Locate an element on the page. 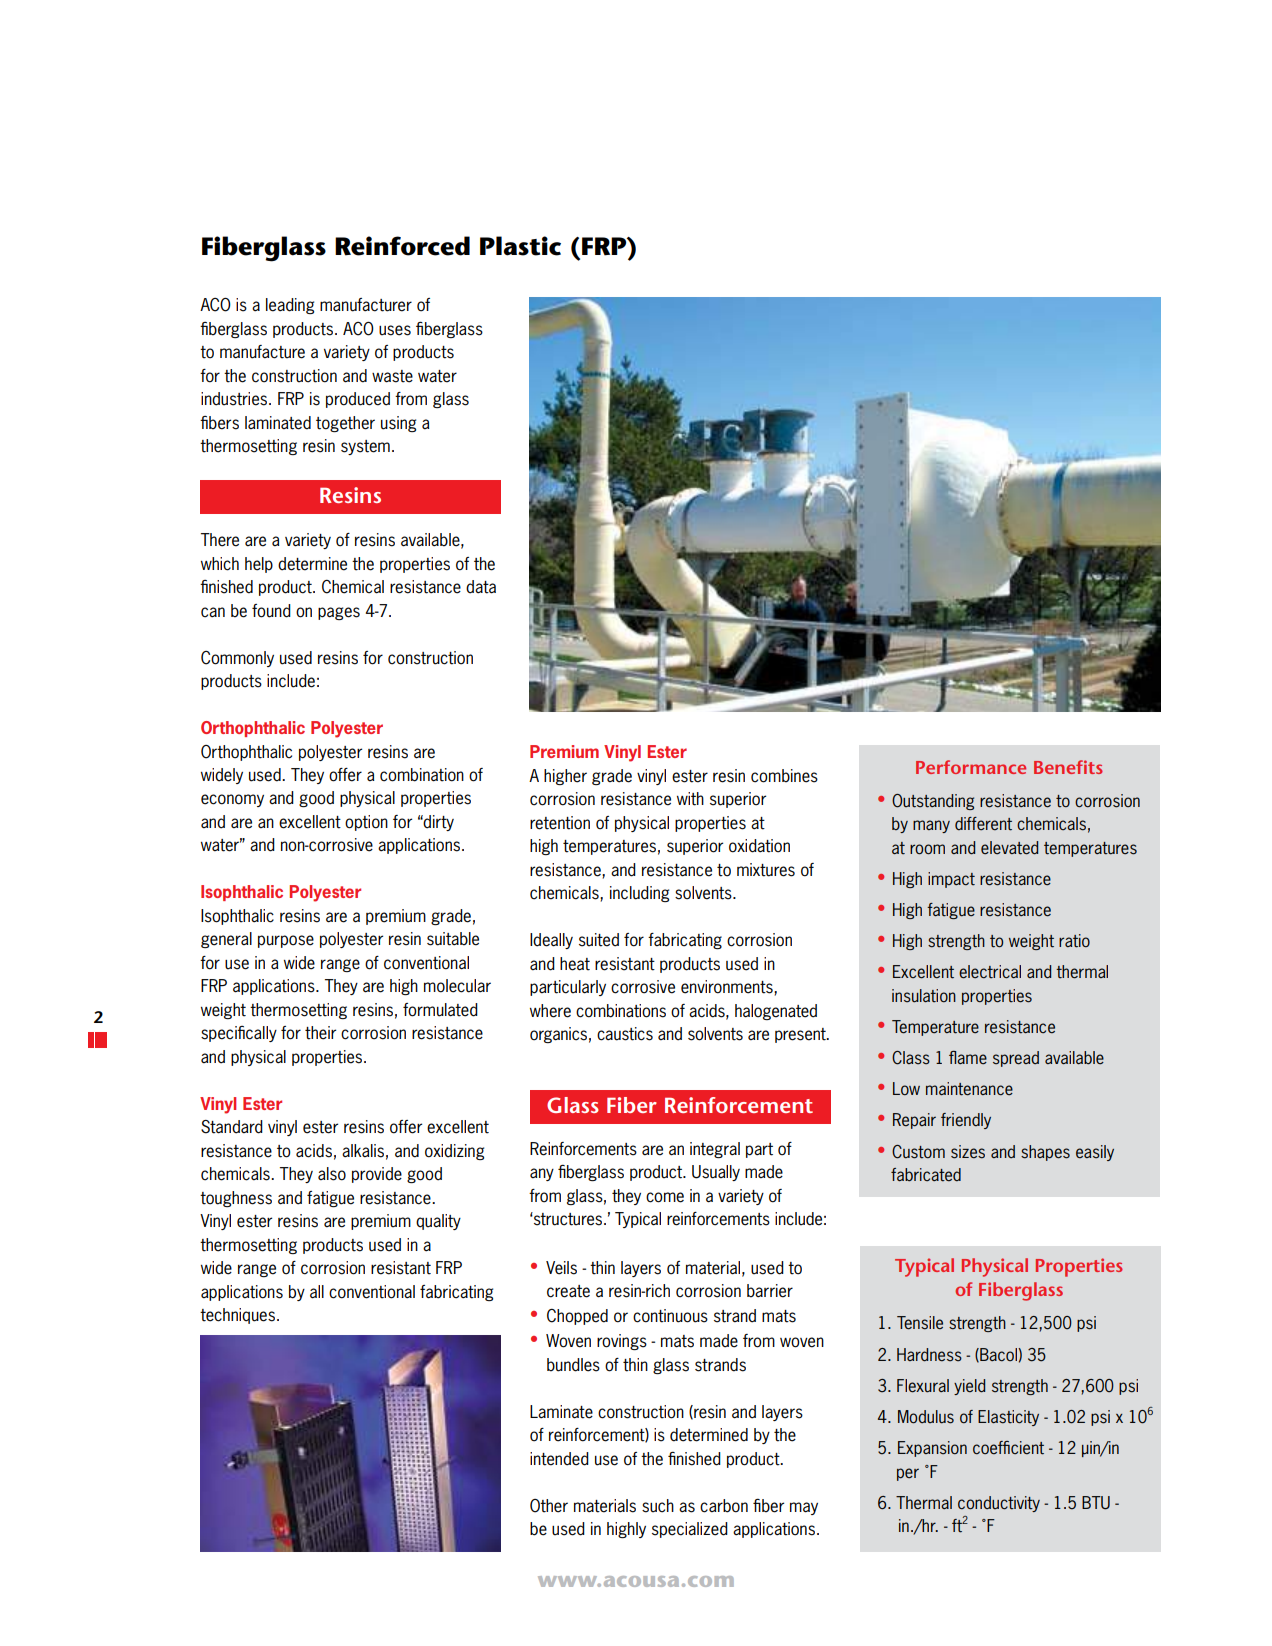  maintenance is located at coordinates (969, 1089).
